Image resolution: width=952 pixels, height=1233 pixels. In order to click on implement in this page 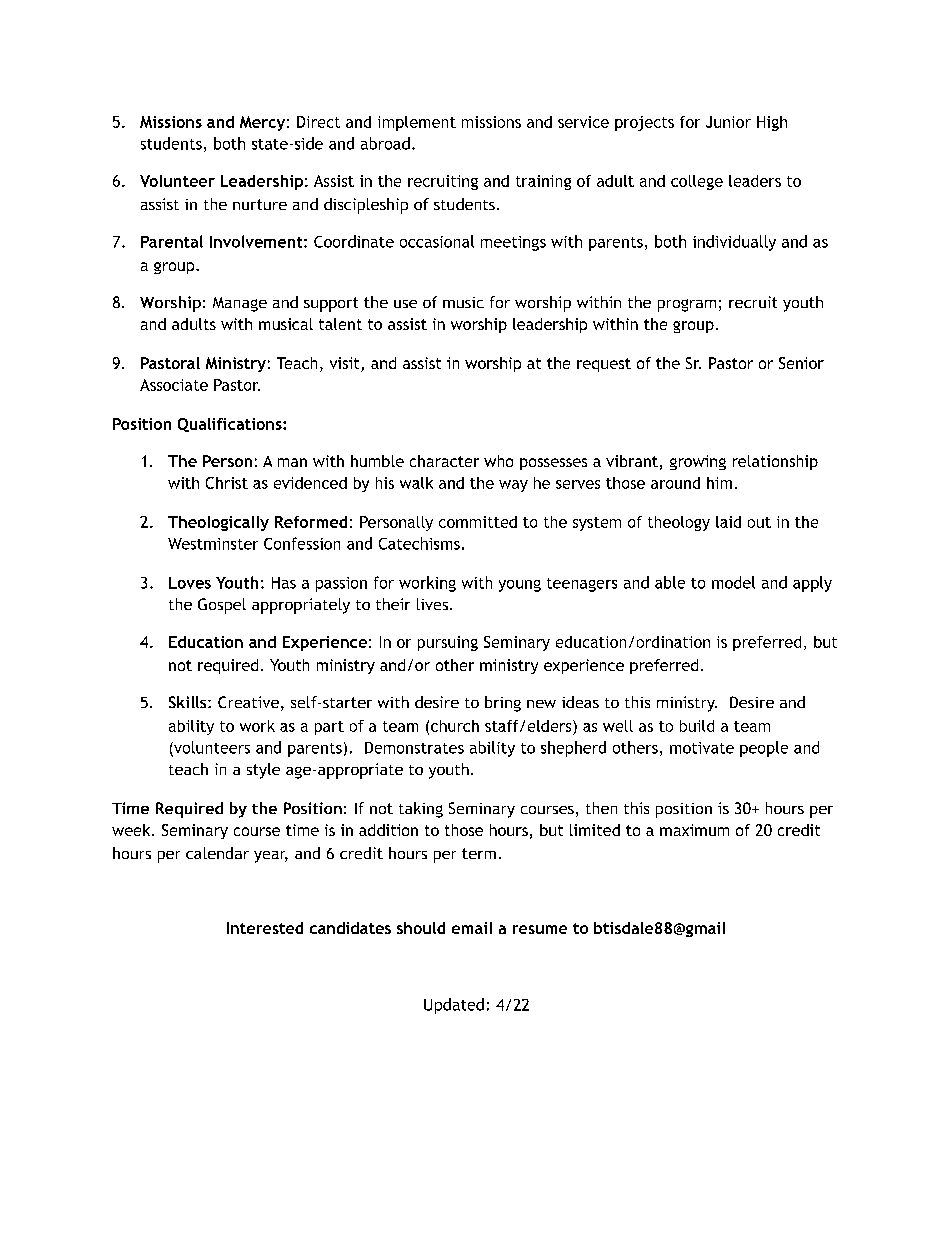, I will do `click(417, 123)`.
